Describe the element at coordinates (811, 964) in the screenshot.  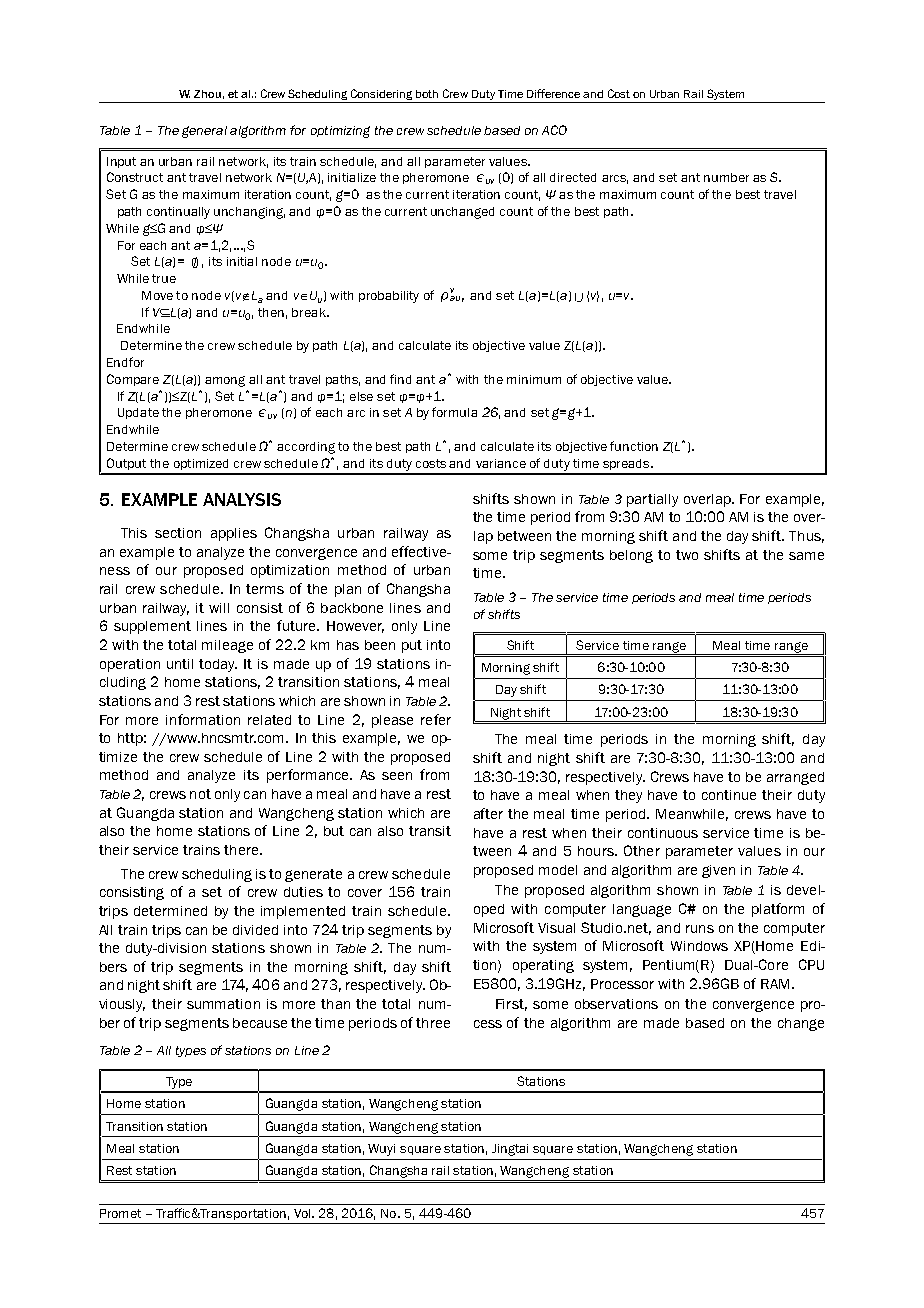
I see `CPU` at that location.
